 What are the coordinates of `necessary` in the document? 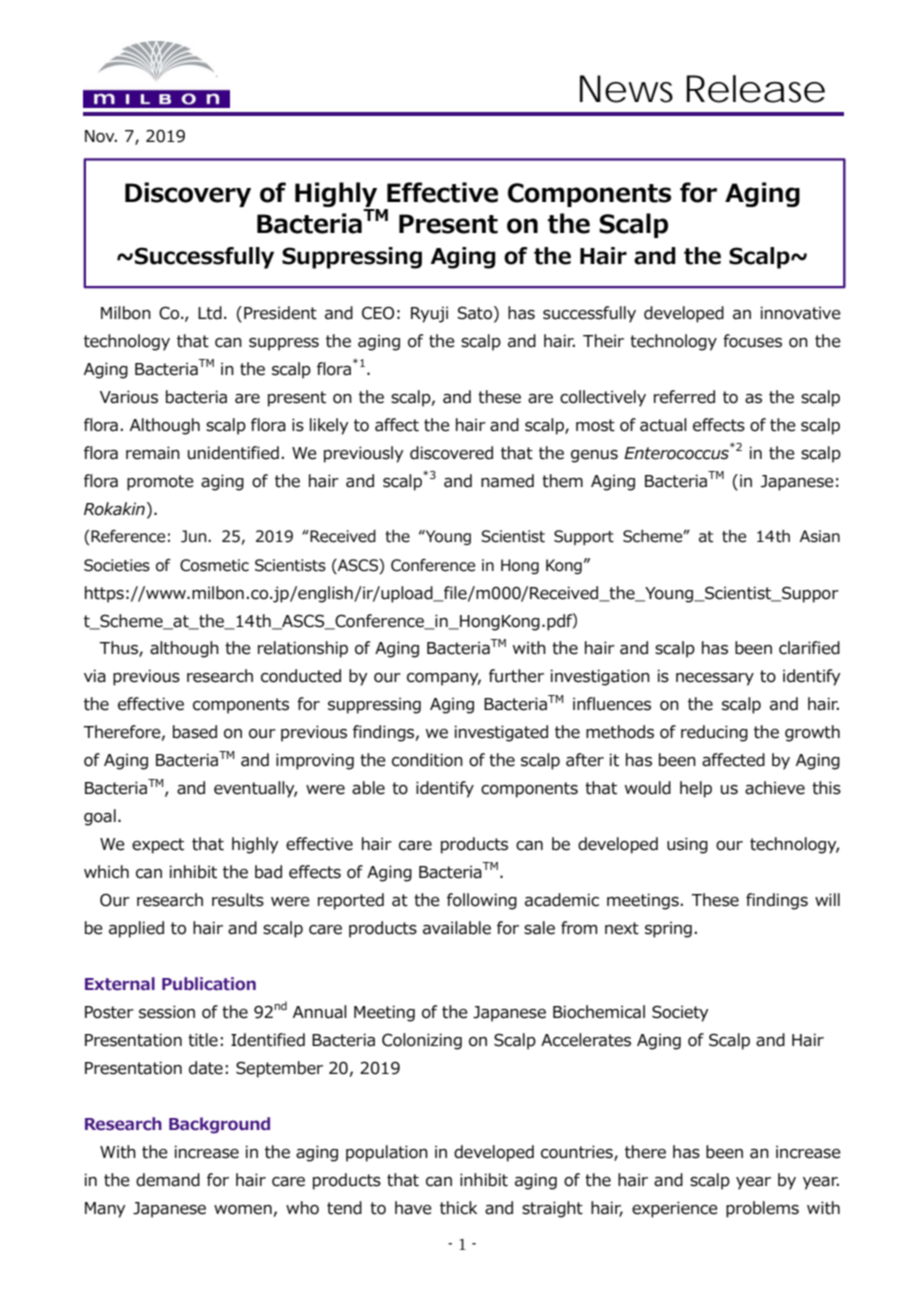 It's located at (715, 679).
